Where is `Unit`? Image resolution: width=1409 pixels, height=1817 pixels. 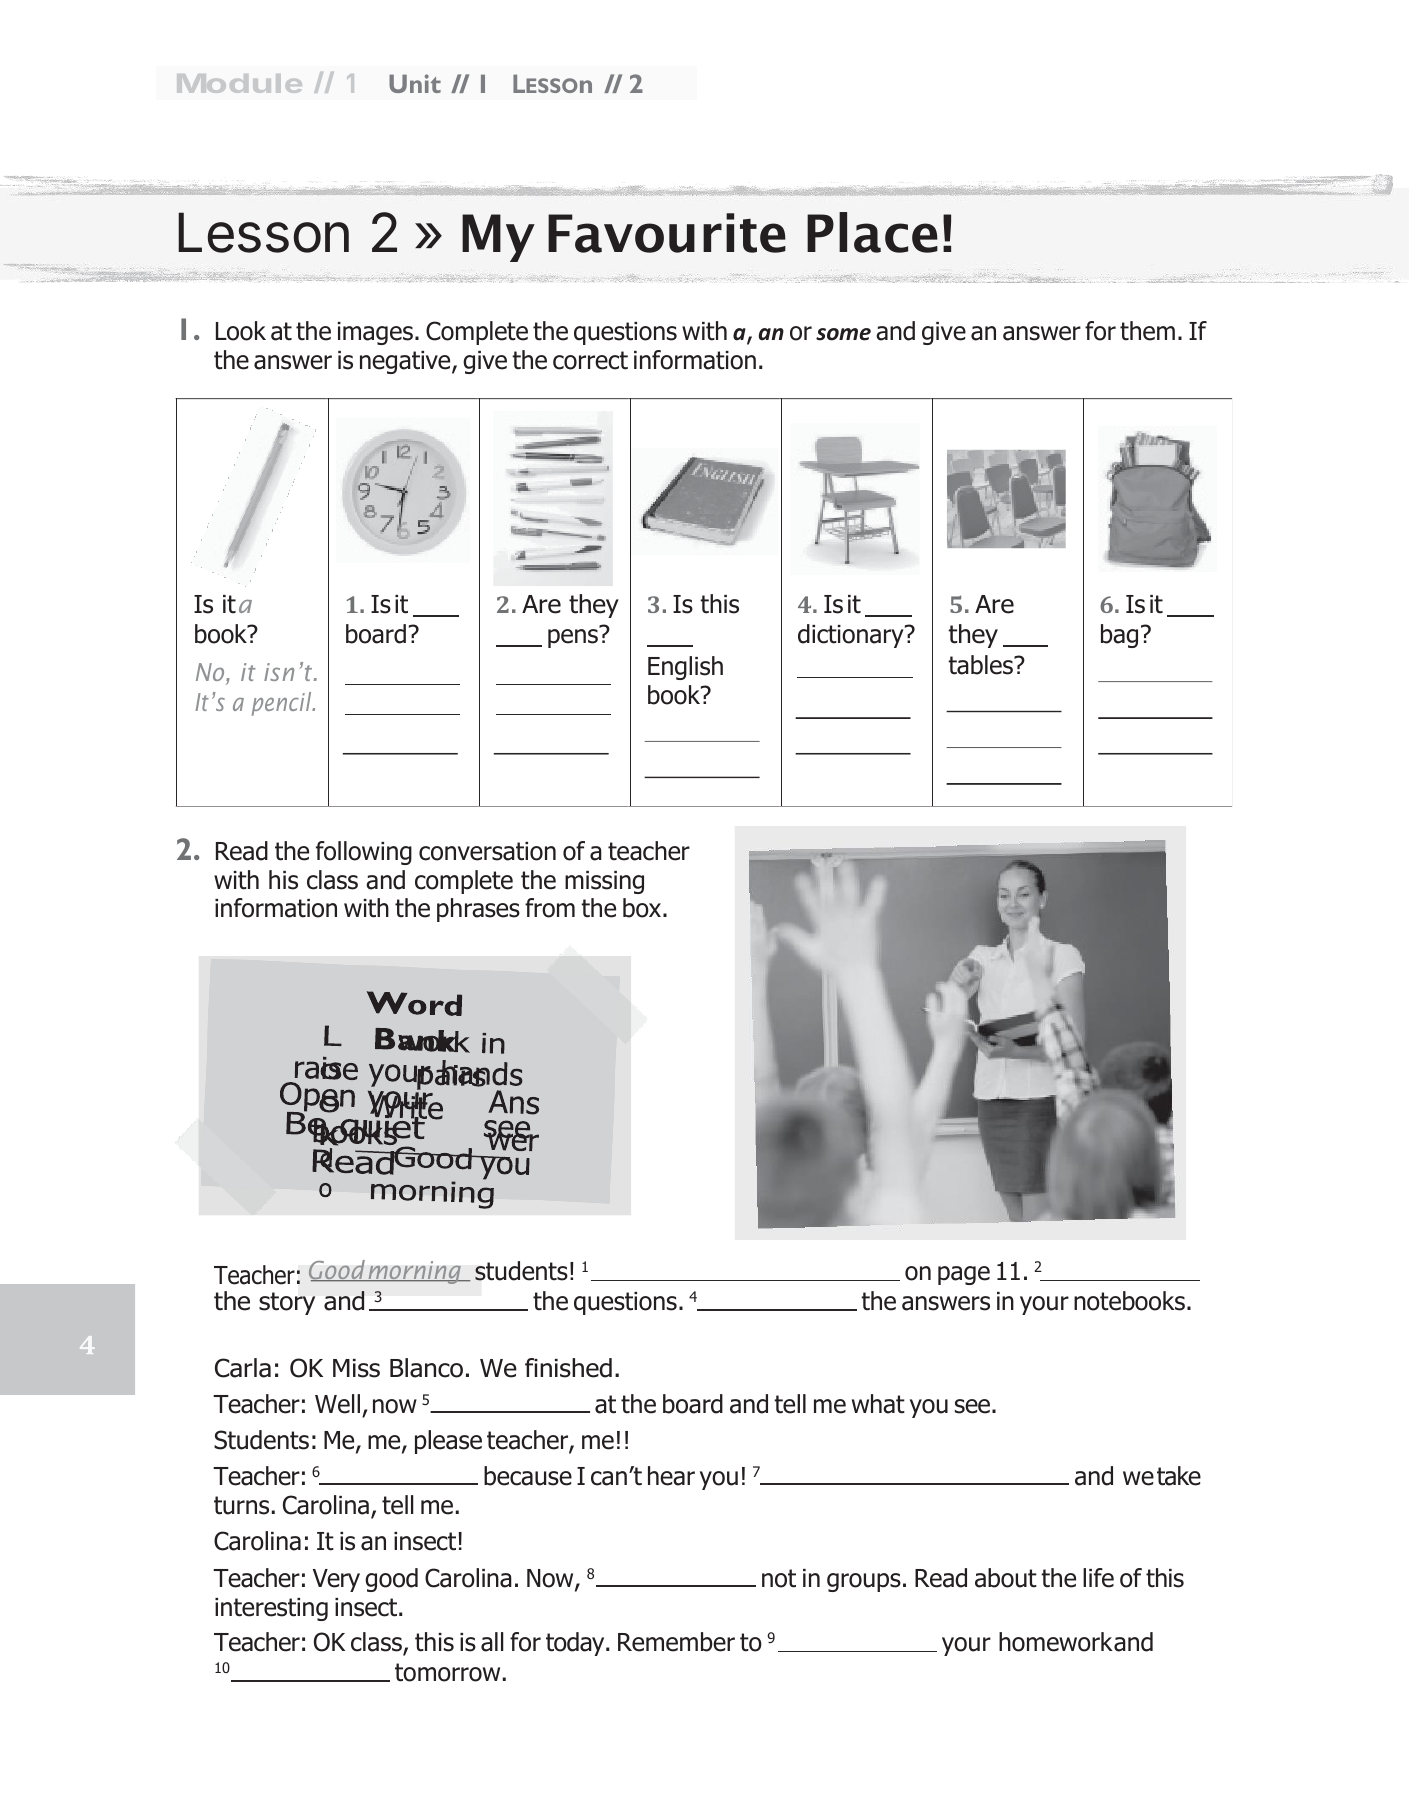
Unit is located at coordinates (415, 83).
